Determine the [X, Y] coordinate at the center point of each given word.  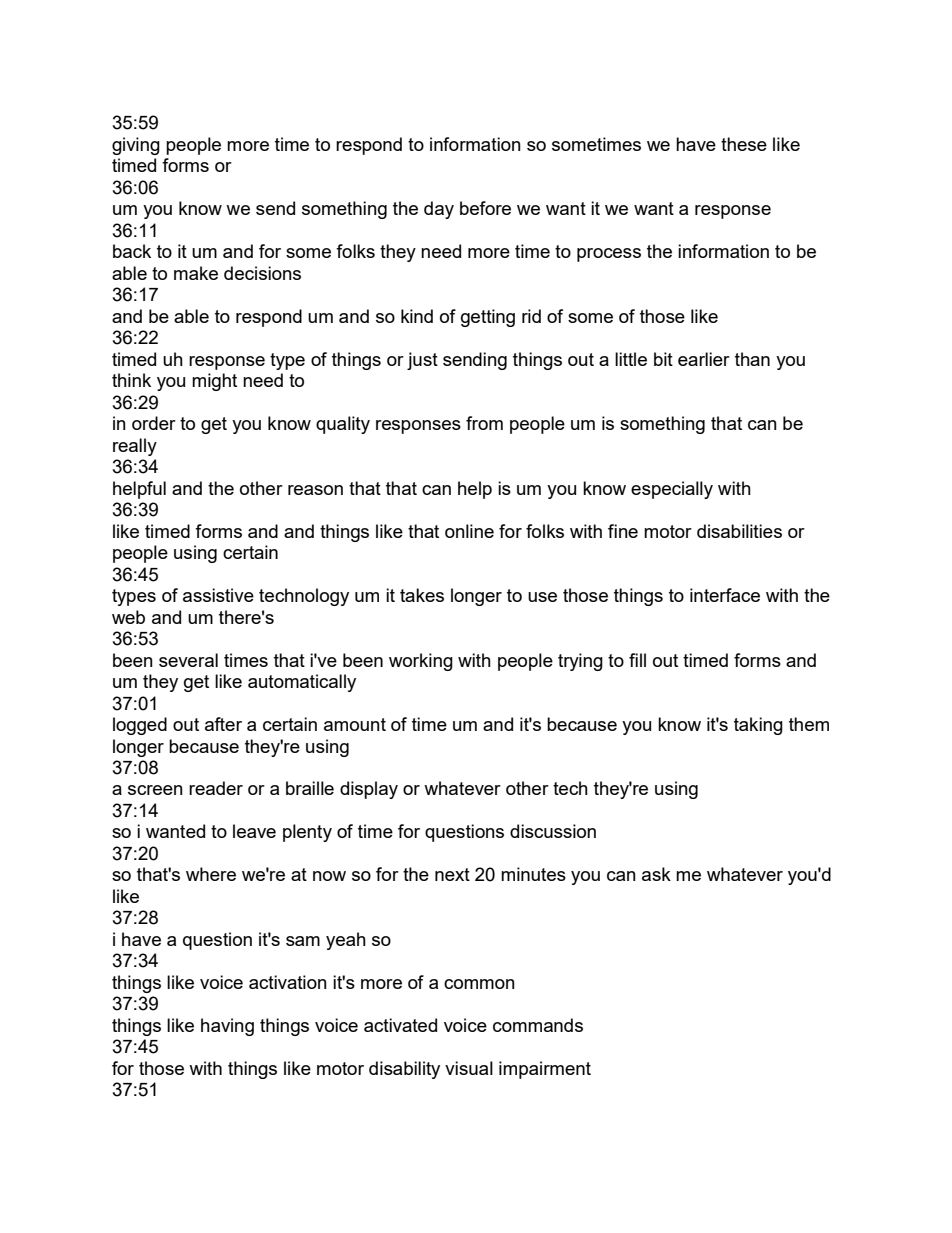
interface [725, 595]
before [485, 208]
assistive [218, 595]
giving [136, 146]
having [227, 1027]
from [484, 423]
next [452, 874]
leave [254, 831]
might [214, 382]
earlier [704, 359]
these [744, 144]
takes [422, 595]
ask [656, 874]
